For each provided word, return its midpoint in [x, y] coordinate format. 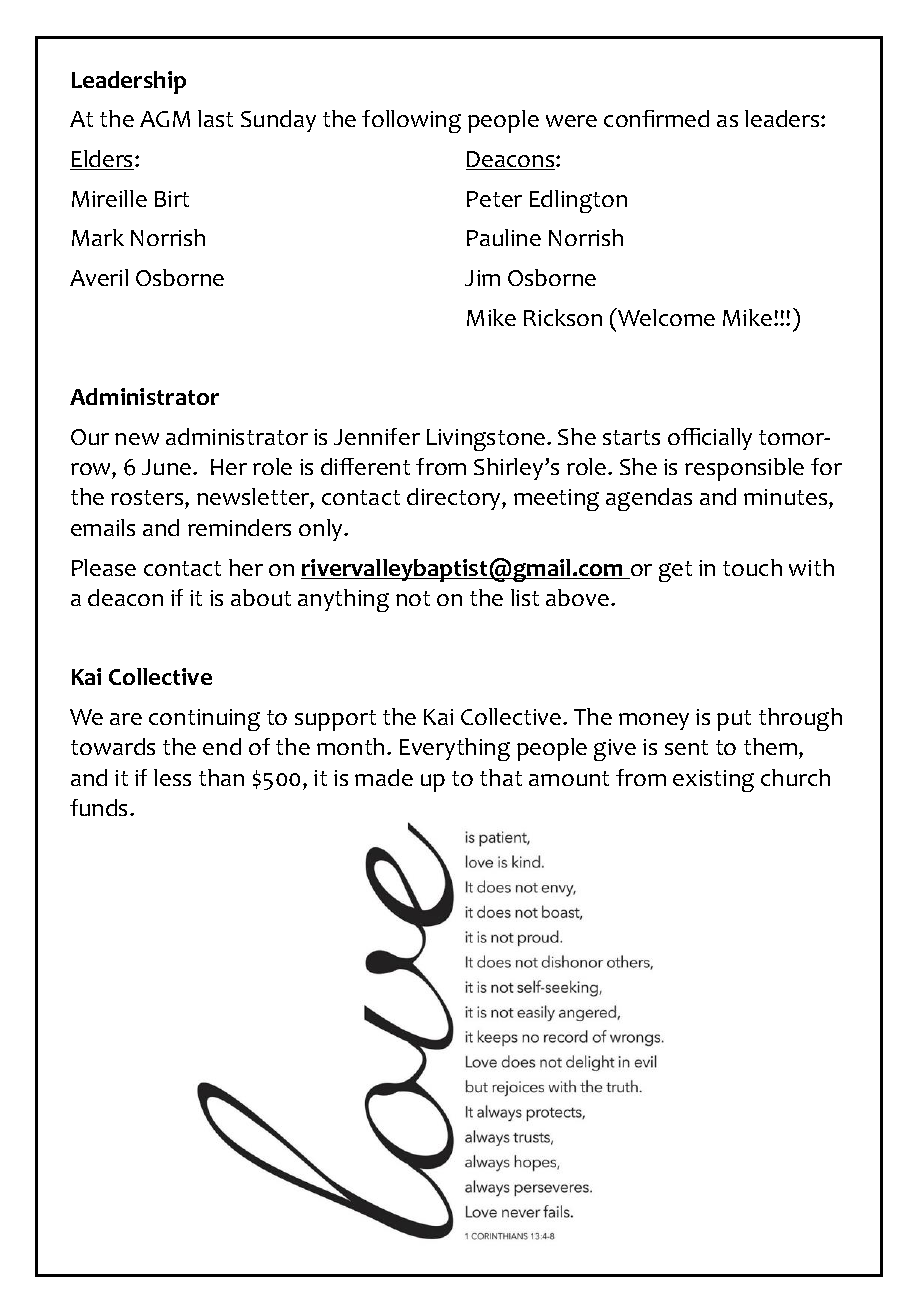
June [168, 467]
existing [713, 781]
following [411, 121]
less [172, 777]
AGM [165, 119]
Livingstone [487, 440]
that [501, 777]
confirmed [656, 118]
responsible [744, 469]
